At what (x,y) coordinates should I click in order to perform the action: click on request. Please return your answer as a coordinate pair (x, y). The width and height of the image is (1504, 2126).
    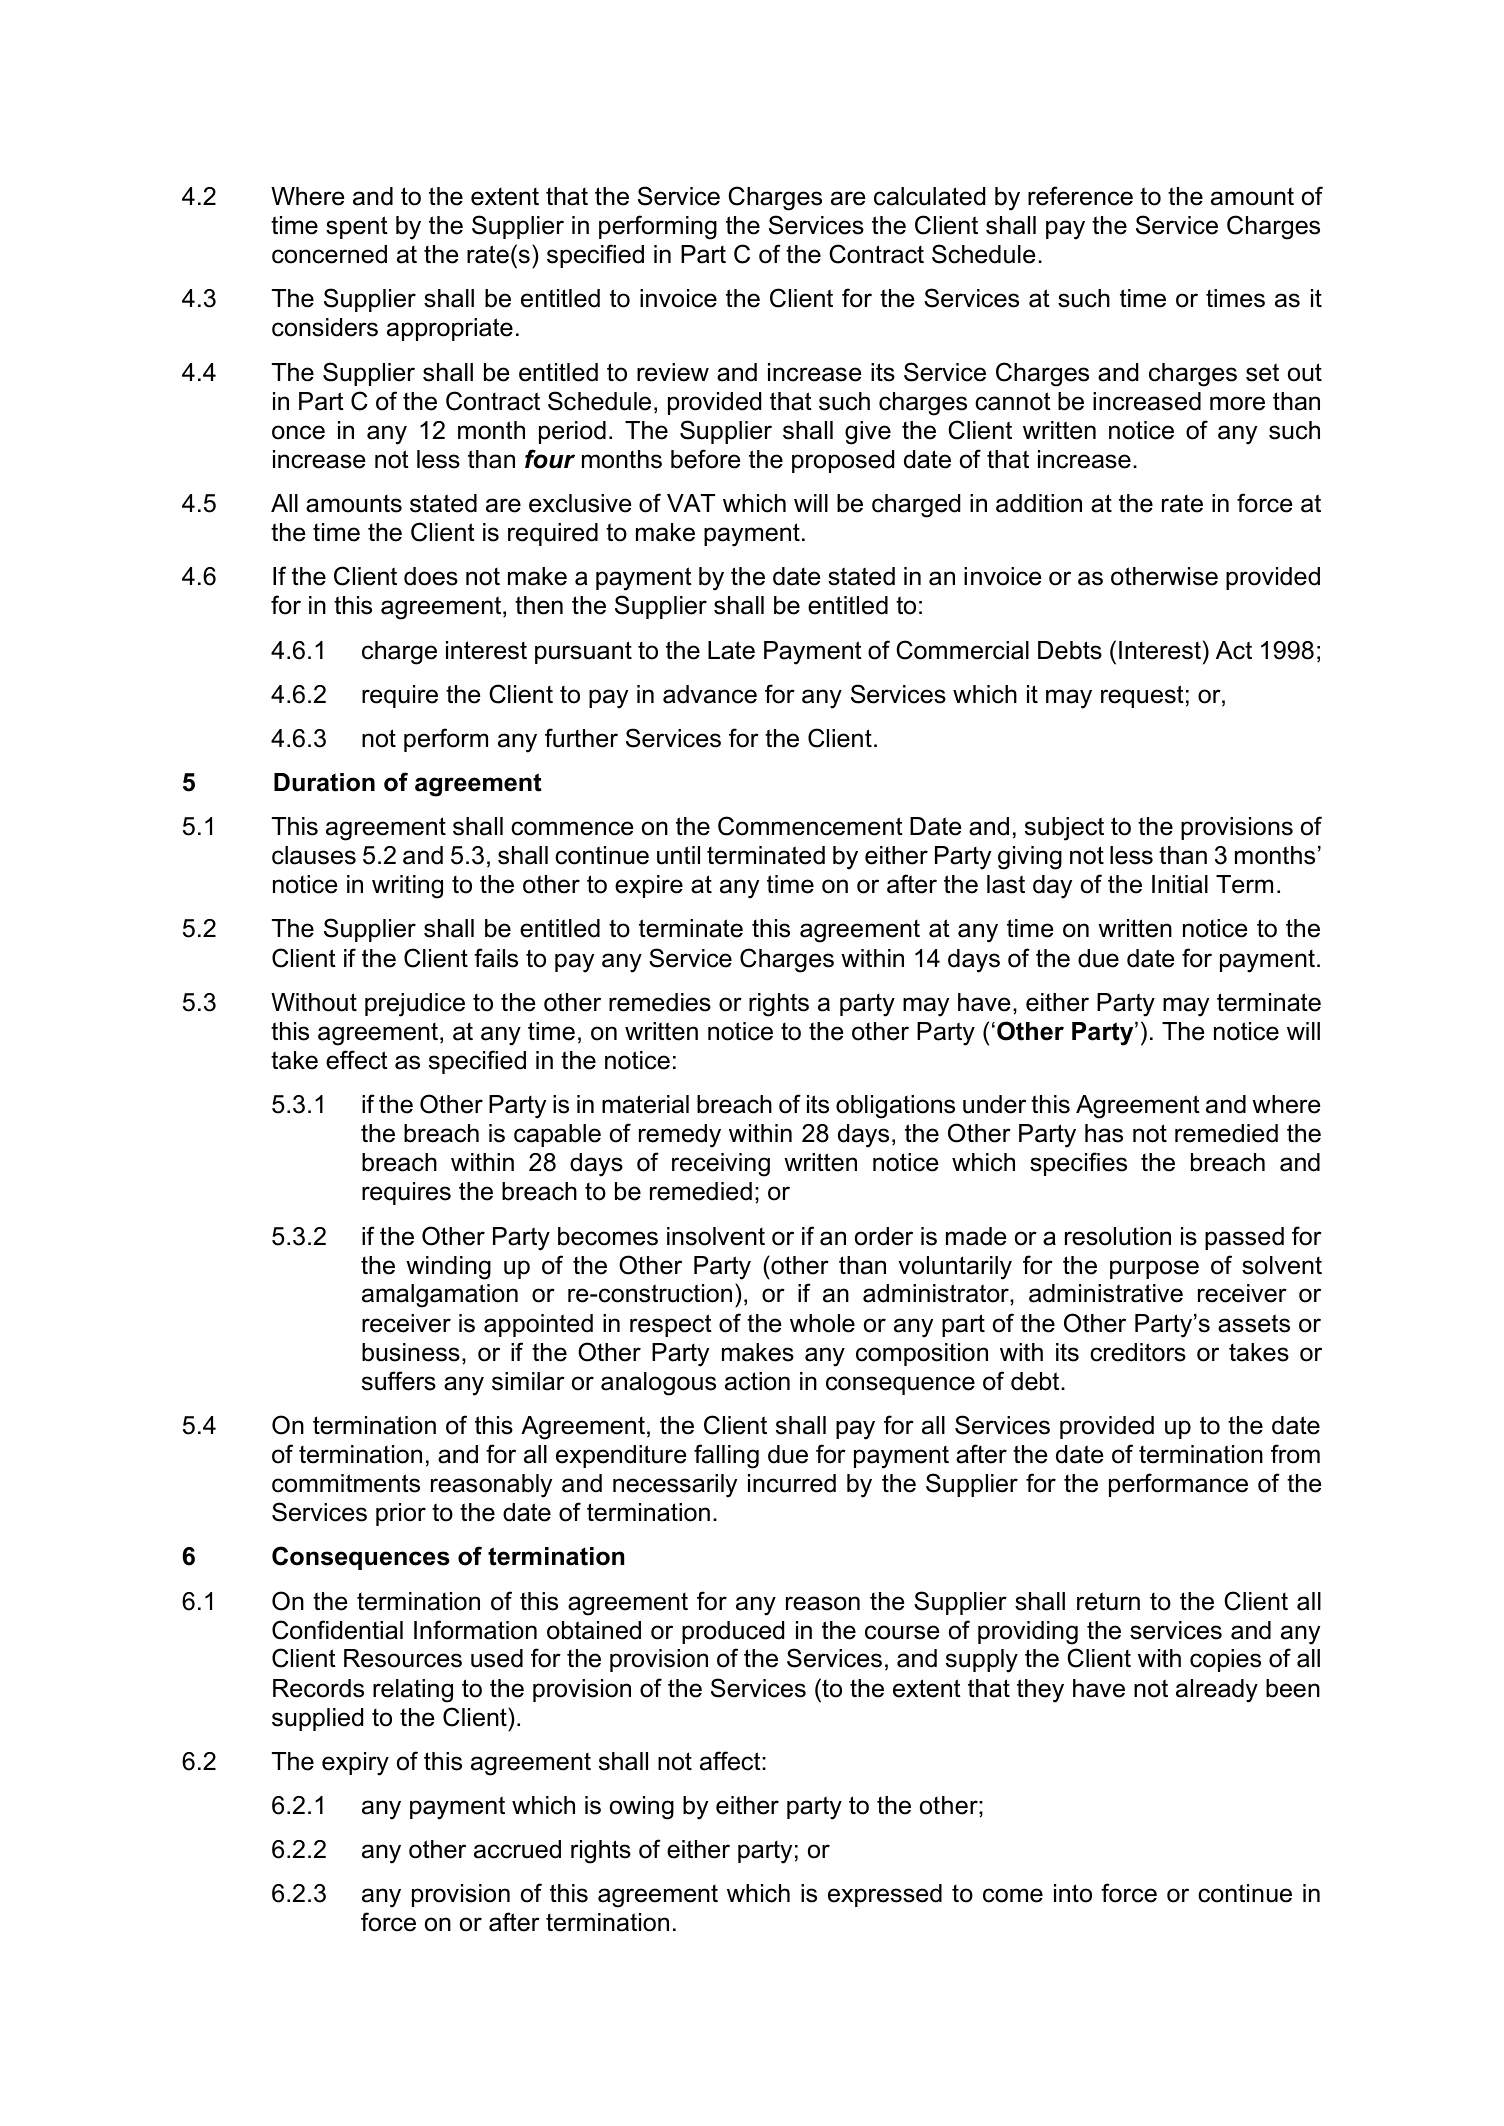
    Looking at the image, I should click on (1142, 696).
